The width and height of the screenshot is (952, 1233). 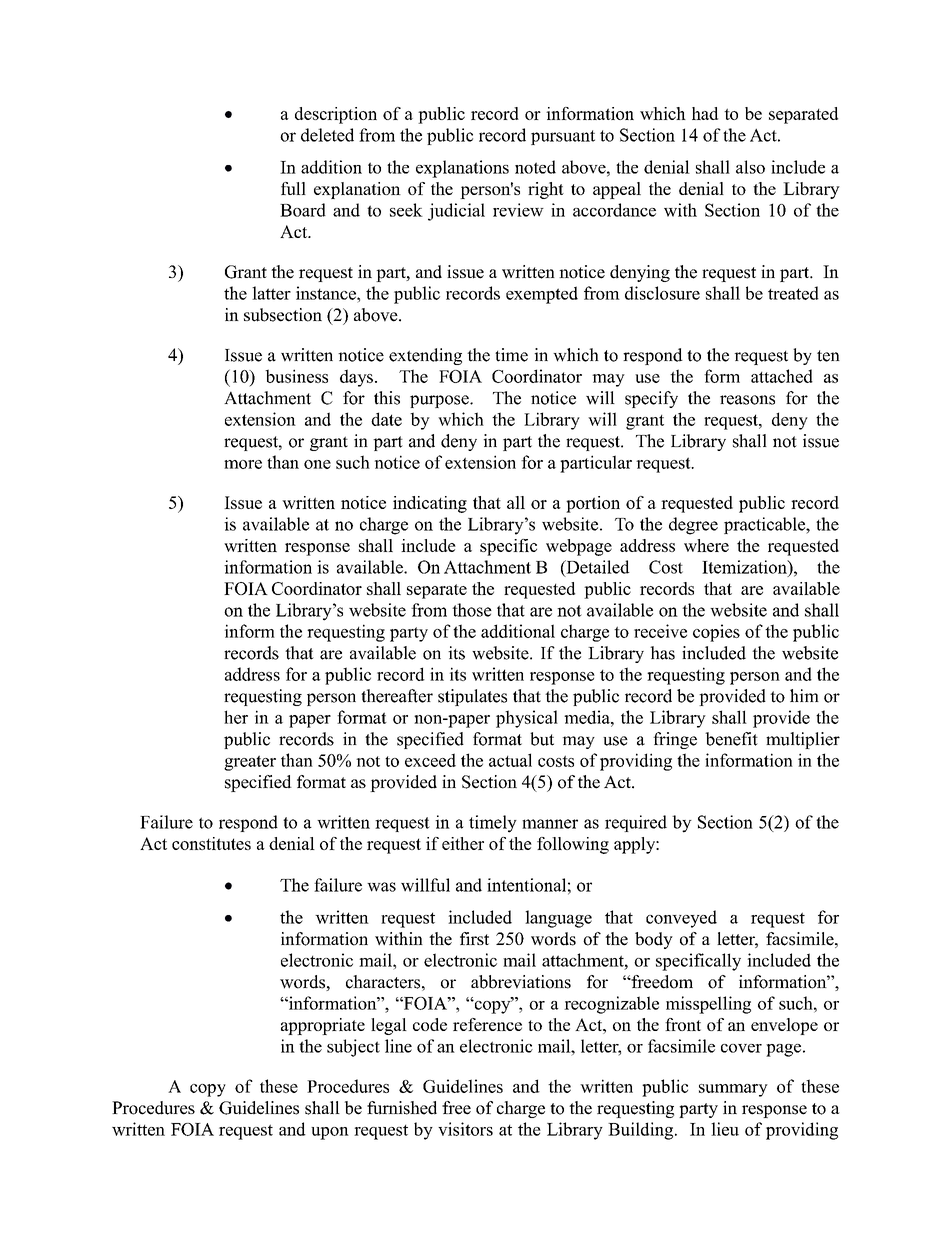 What do you see at coordinates (330, 1133) in the screenshot?
I see `upon` at bounding box center [330, 1133].
